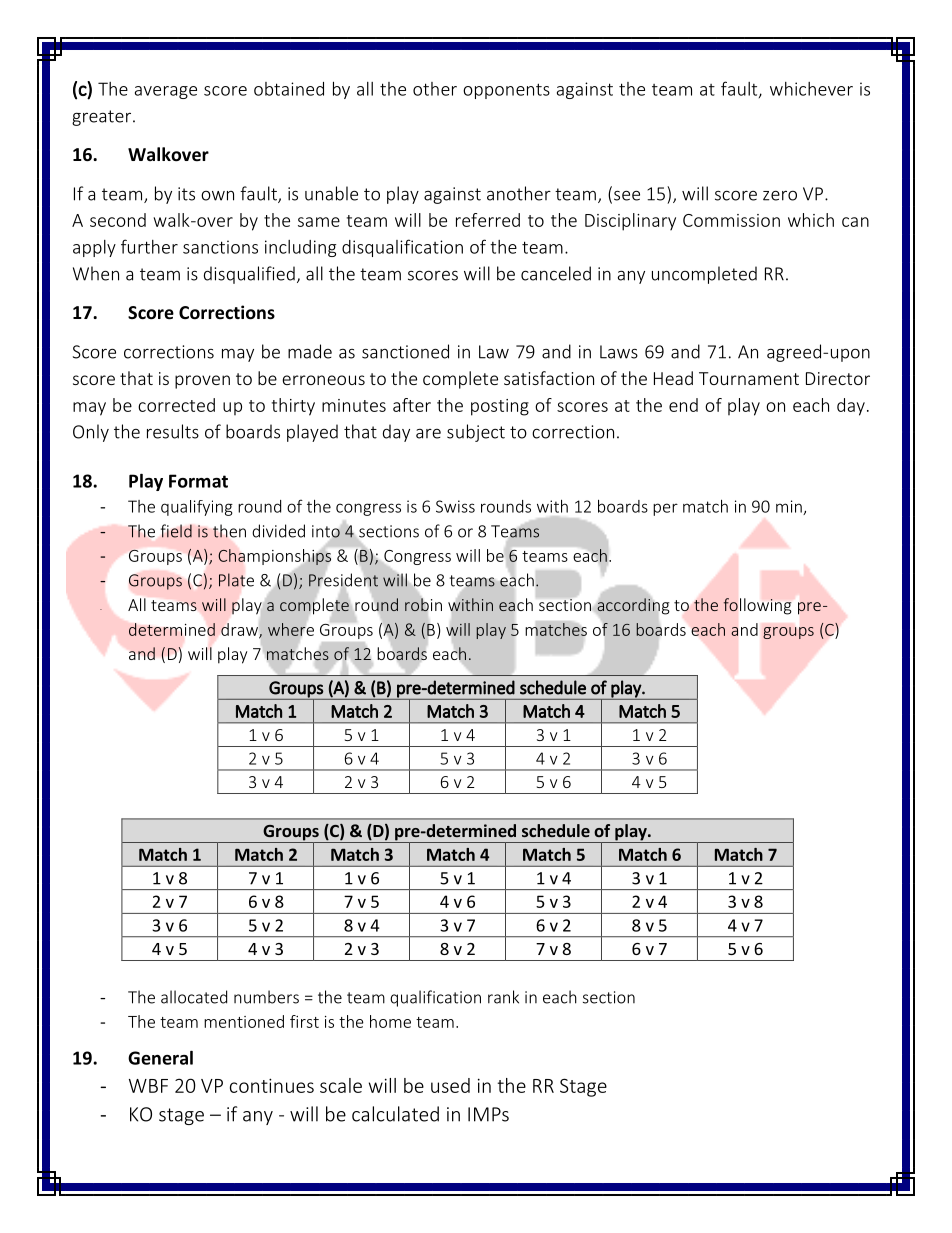 The height and width of the document is (1233, 952). I want to click on rank, so click(503, 997).
